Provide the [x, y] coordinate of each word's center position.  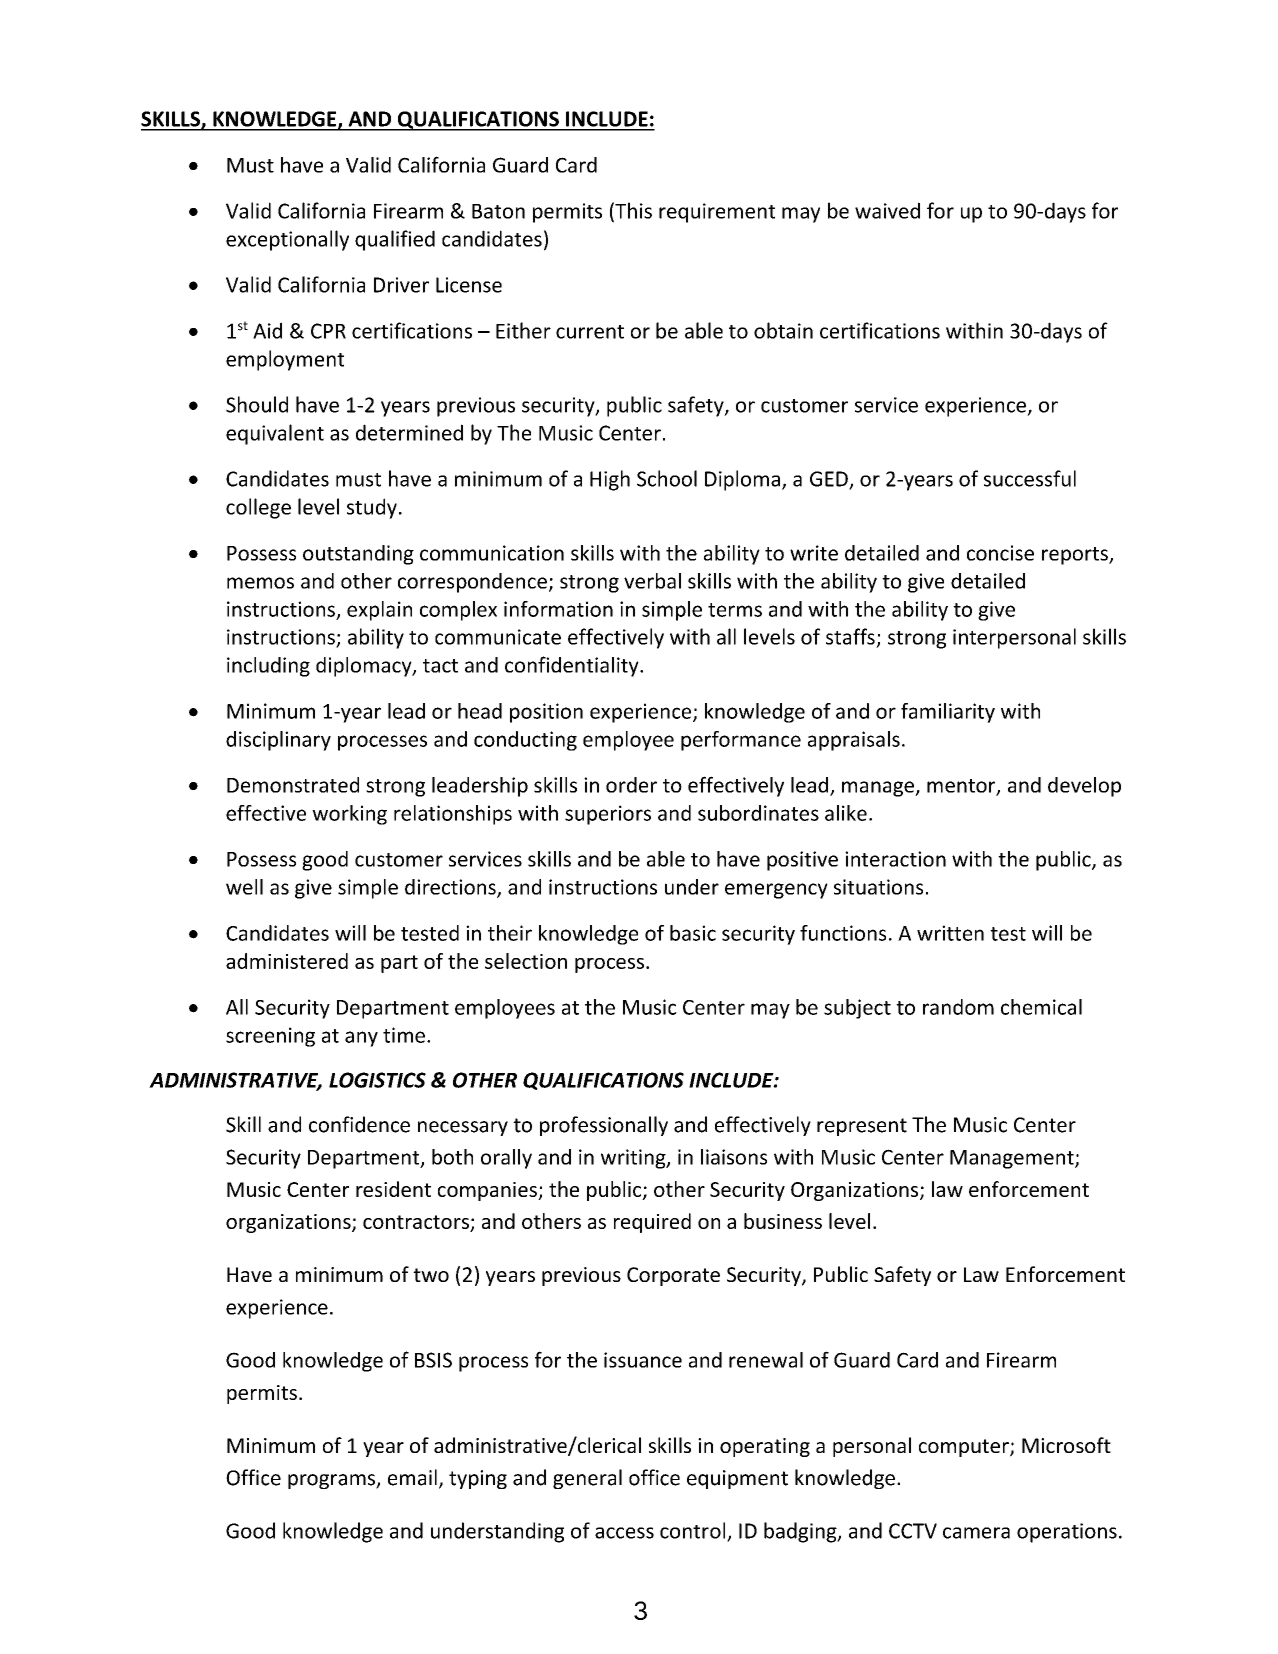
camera [976, 1533]
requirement [717, 213]
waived [887, 210]
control [694, 1531]
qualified [395, 240]
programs [332, 1481]
